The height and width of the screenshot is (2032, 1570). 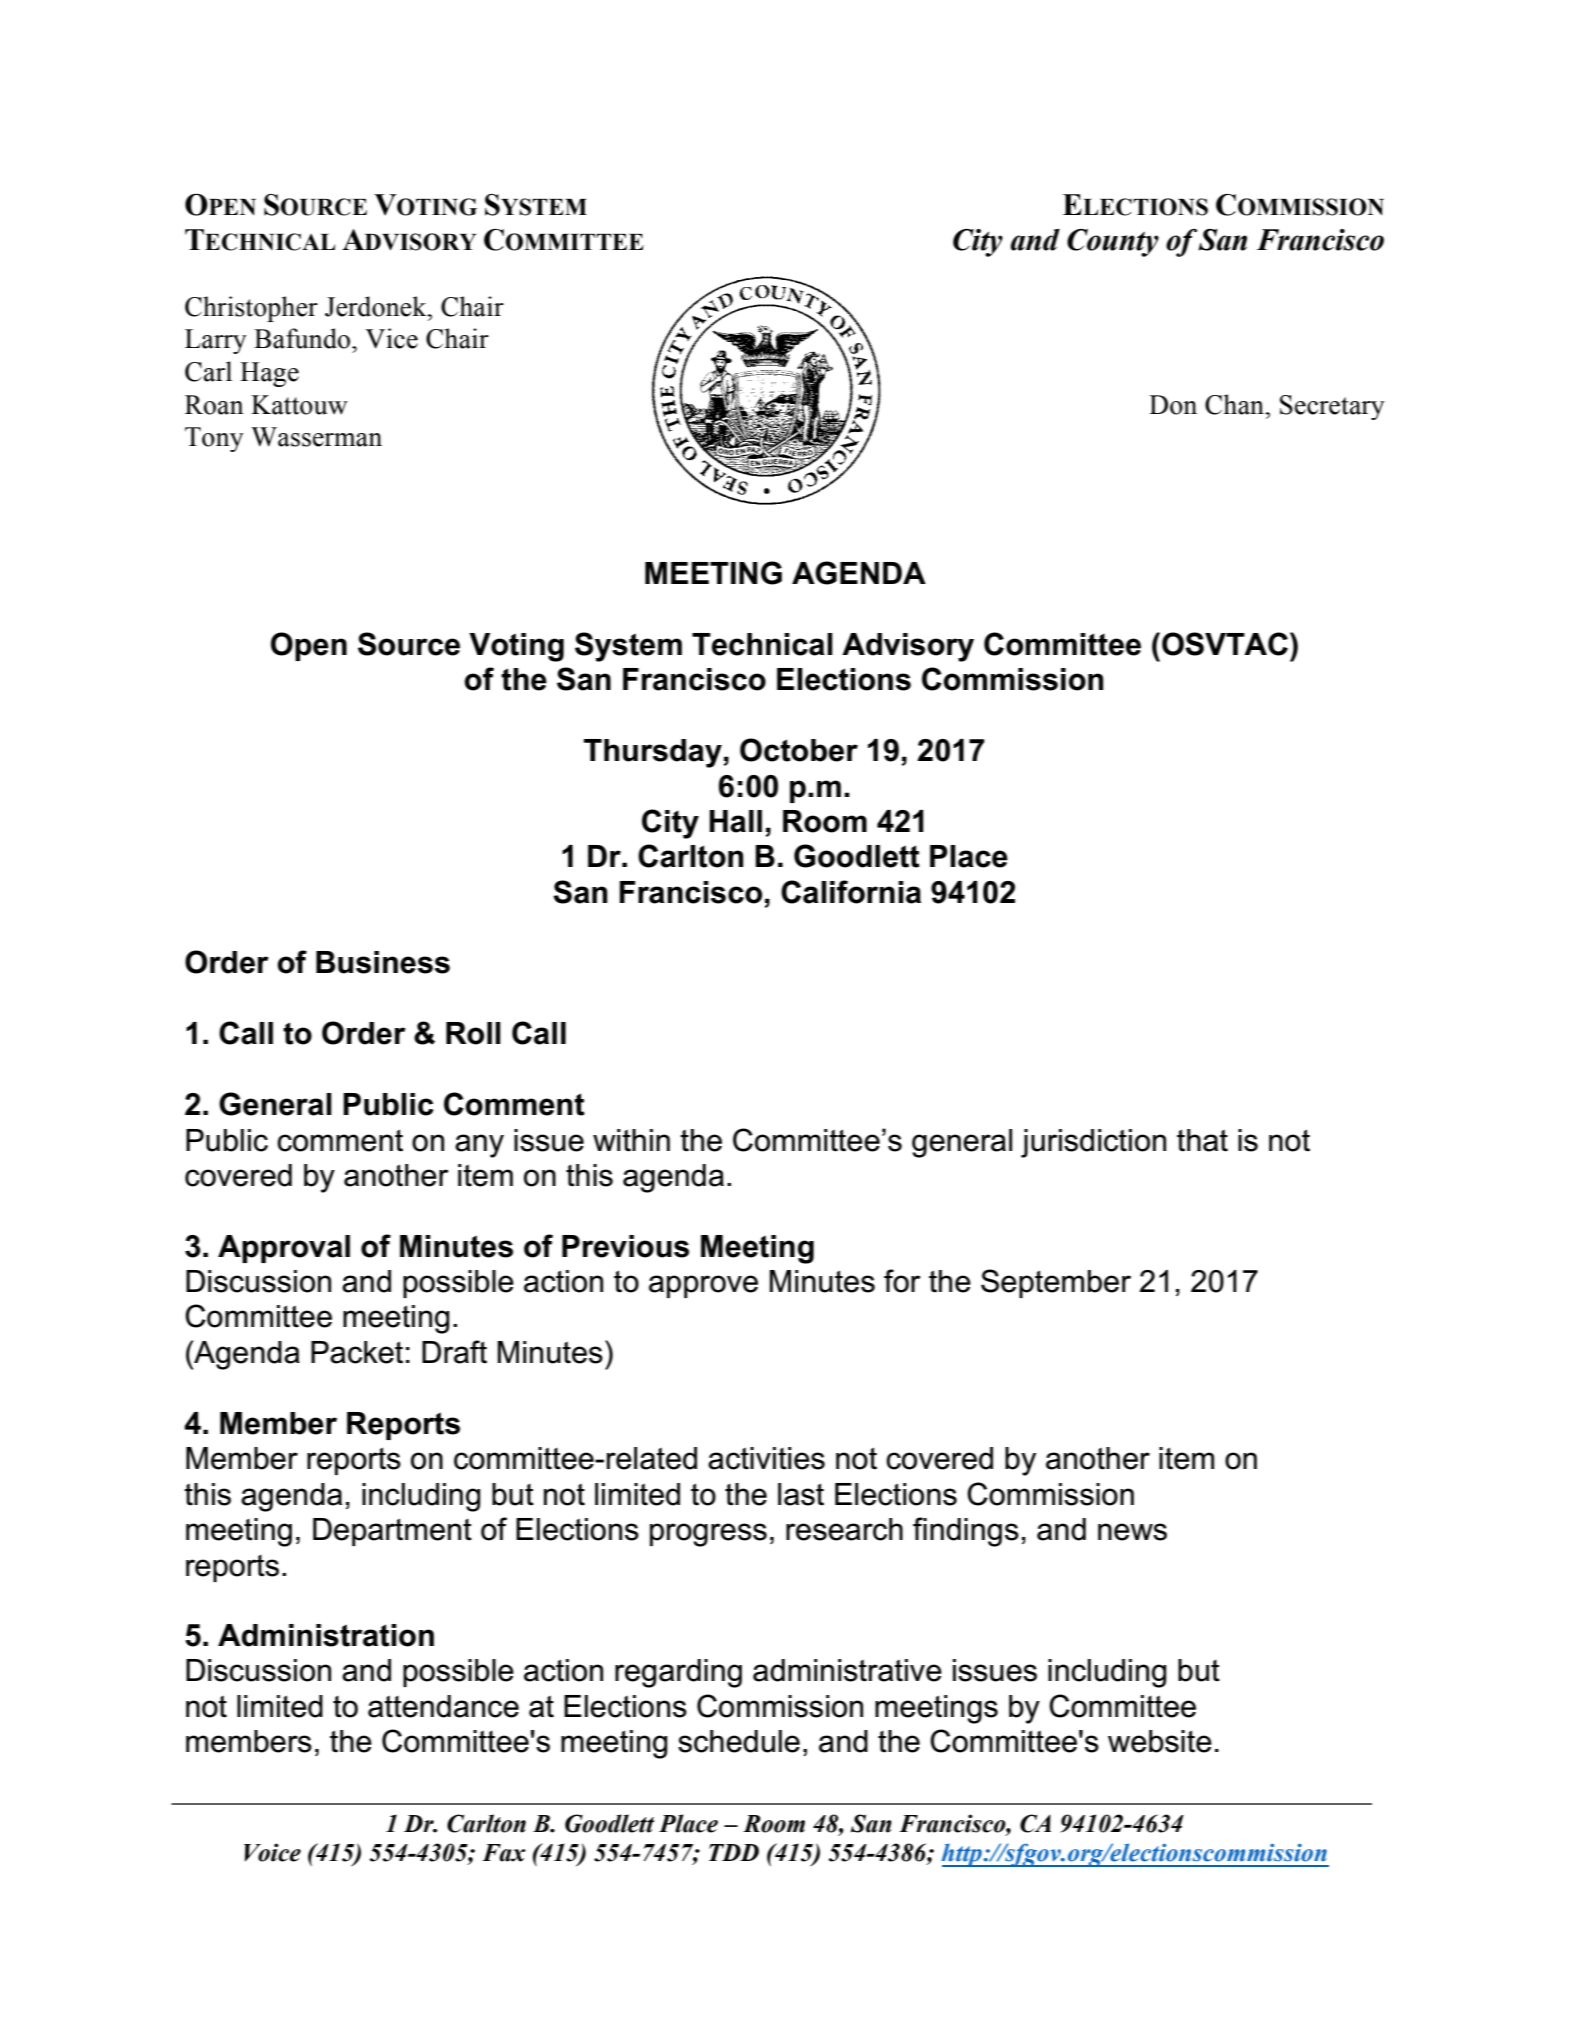 I want to click on website, so click(x=1160, y=1741).
